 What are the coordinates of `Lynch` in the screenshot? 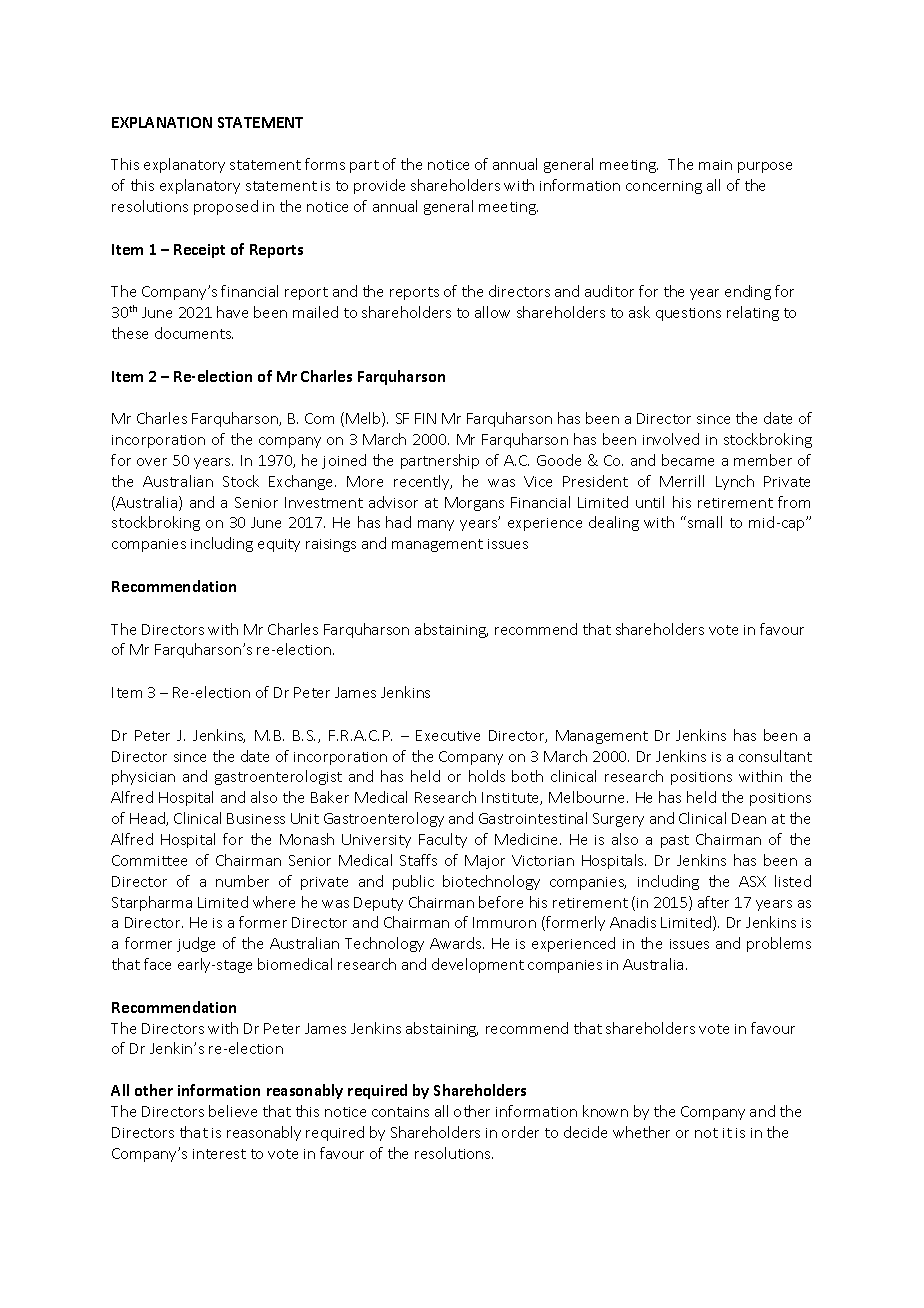 It's located at (735, 482).
